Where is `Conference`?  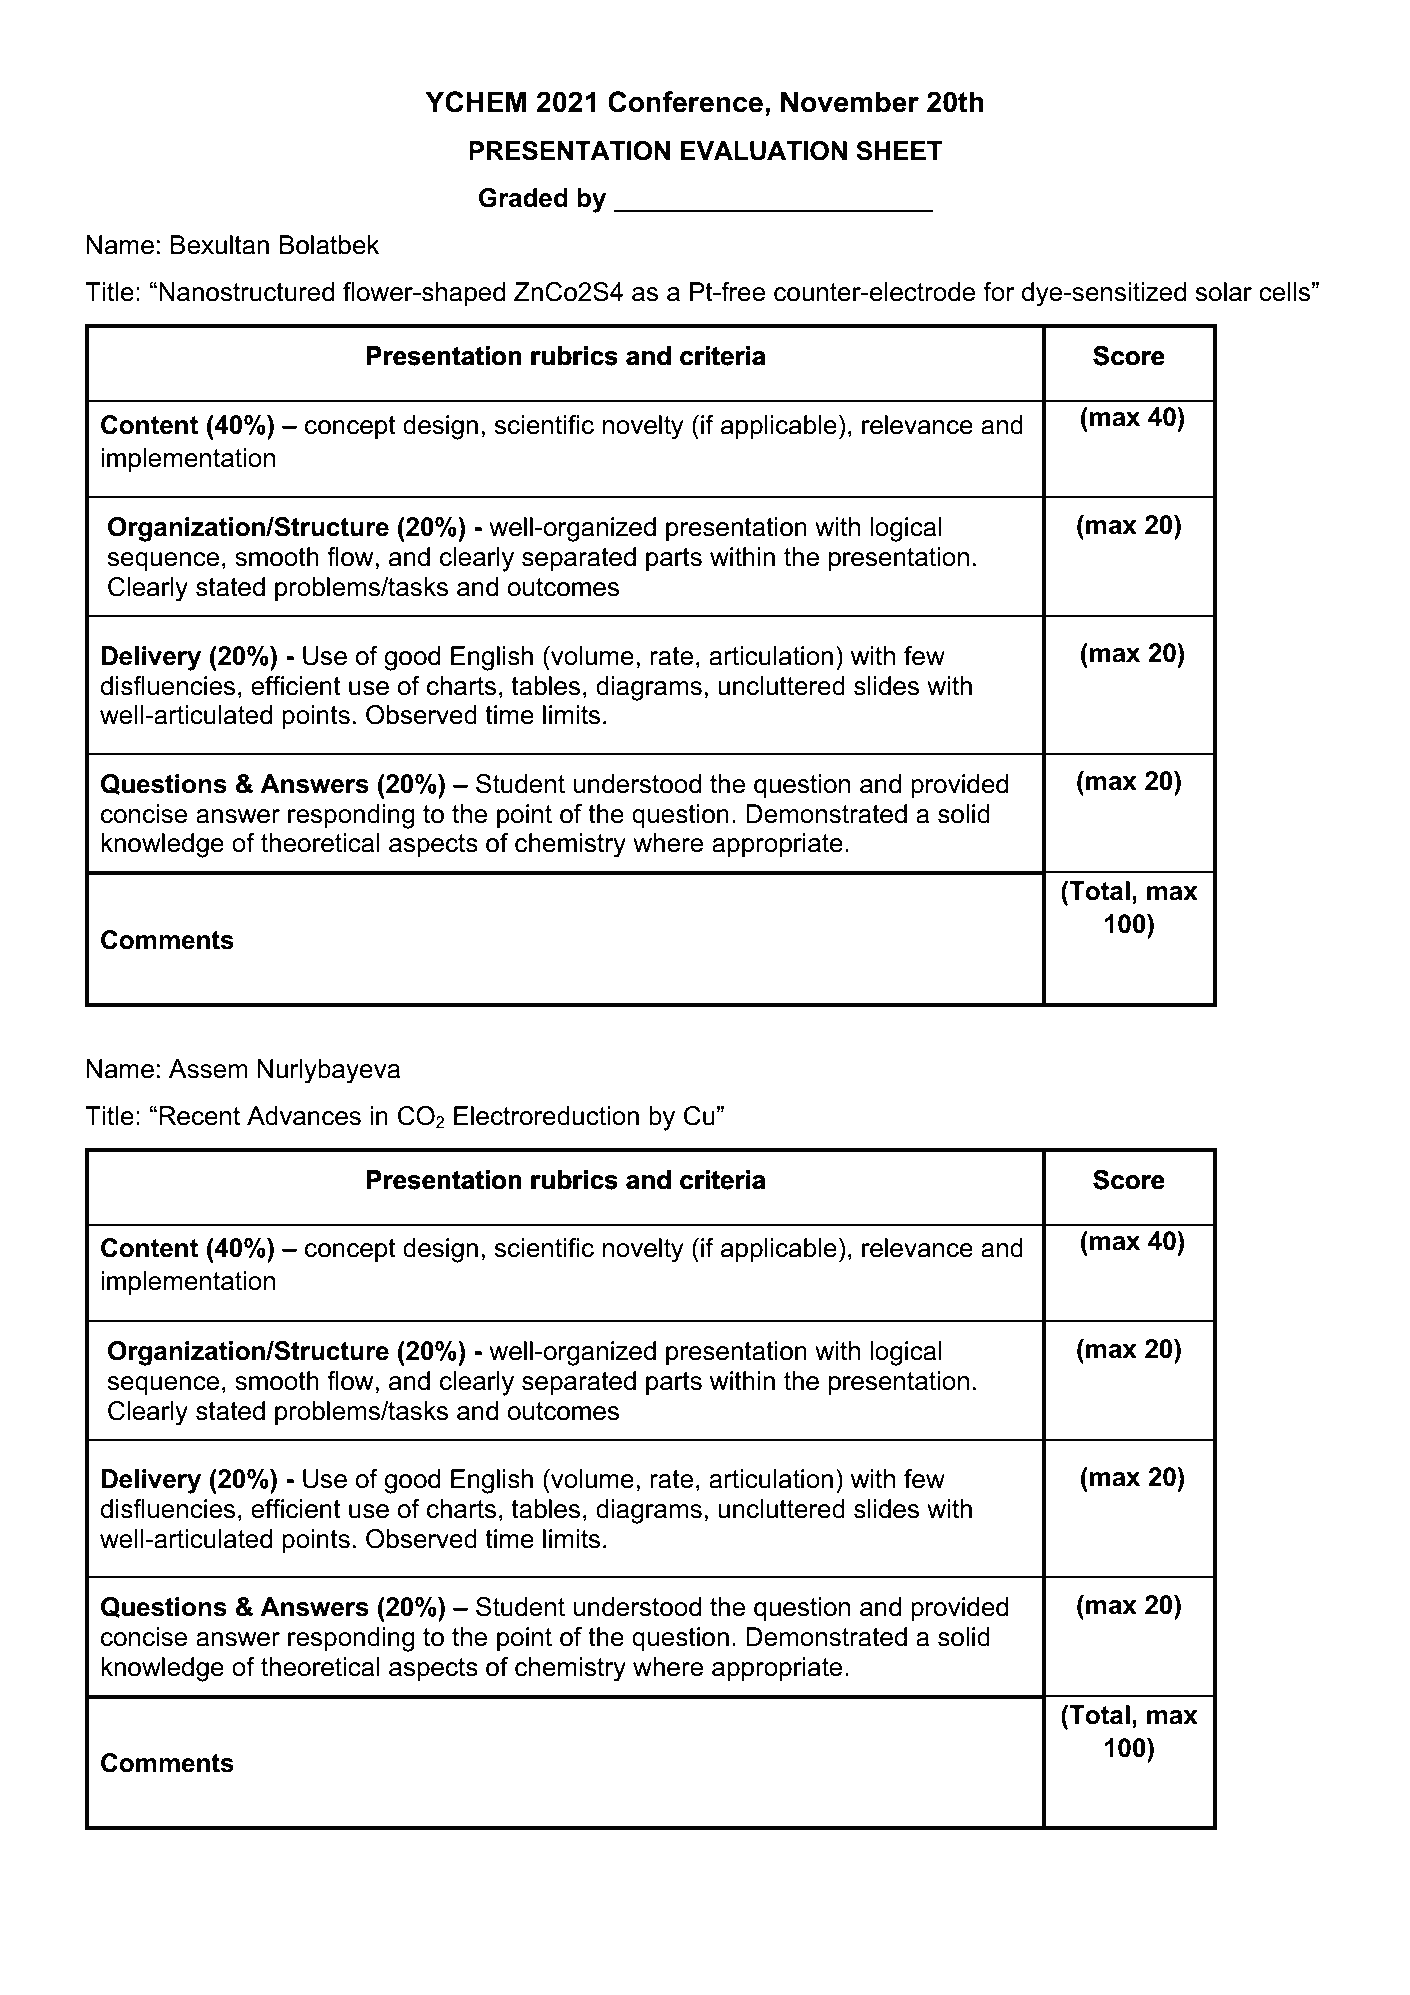 Conference is located at coordinates (685, 102).
